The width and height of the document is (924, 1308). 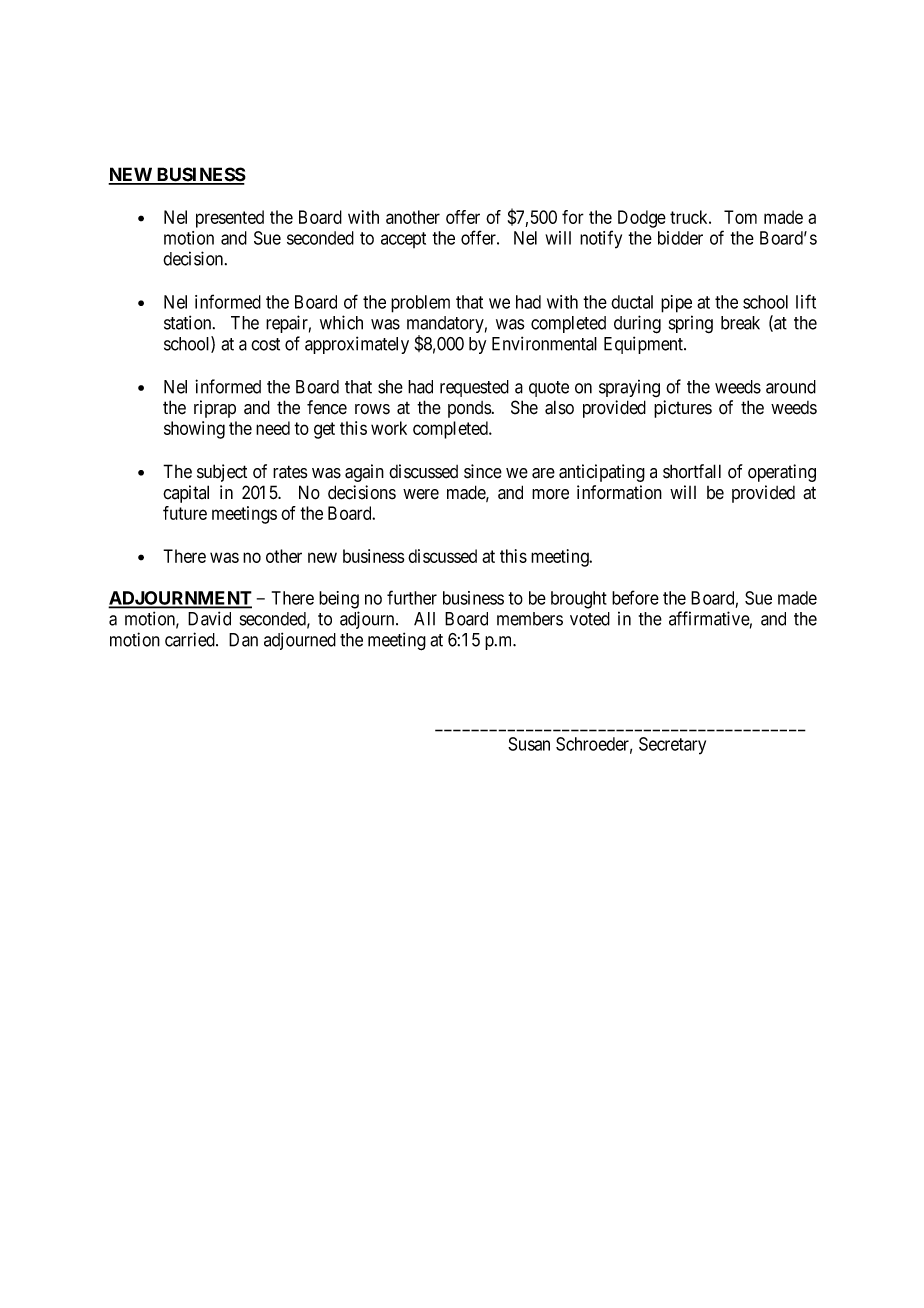 I want to click on Tom, so click(x=740, y=217).
